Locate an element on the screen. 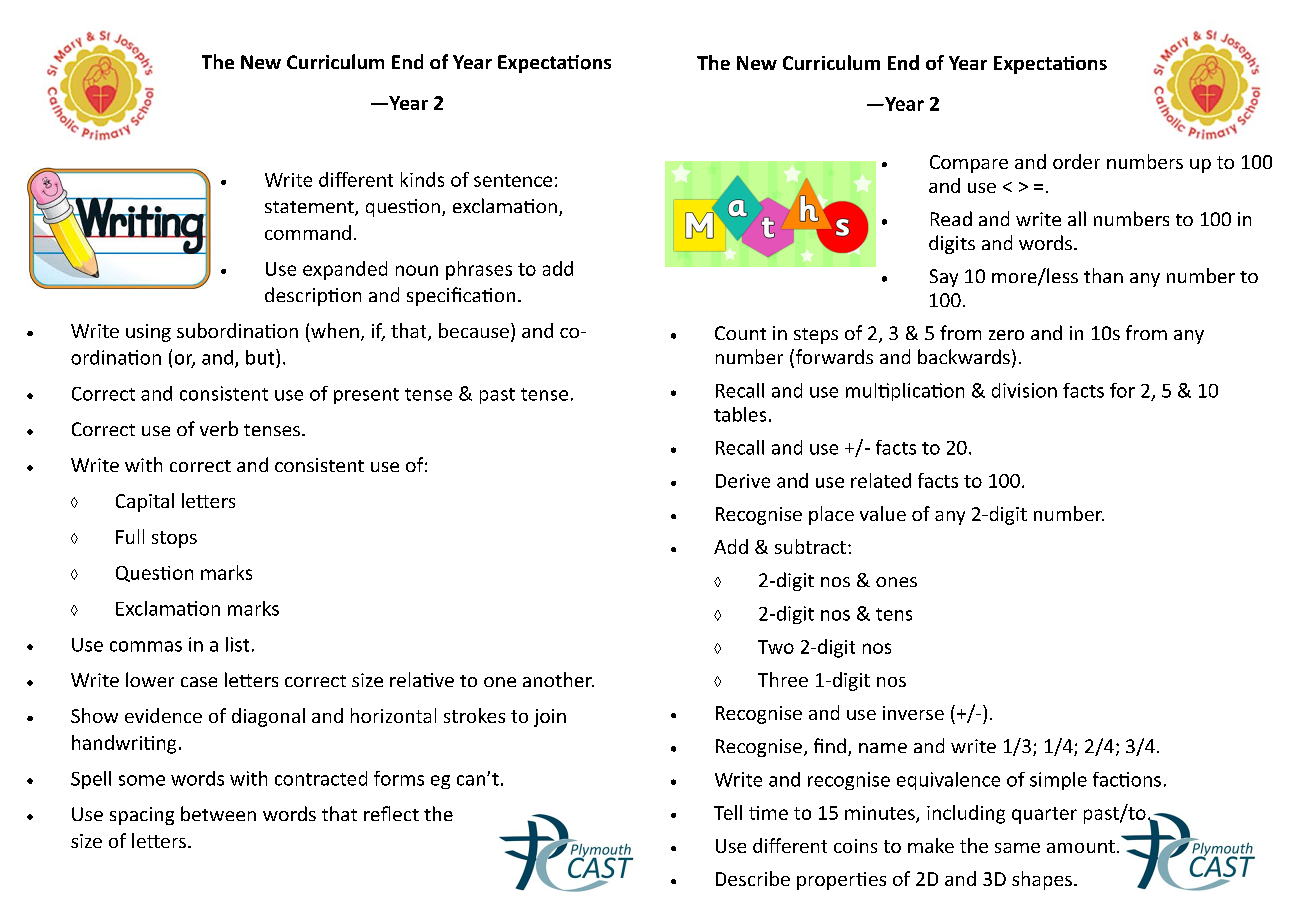 This screenshot has height=924, width=1308. Derive is located at coordinates (743, 481).
